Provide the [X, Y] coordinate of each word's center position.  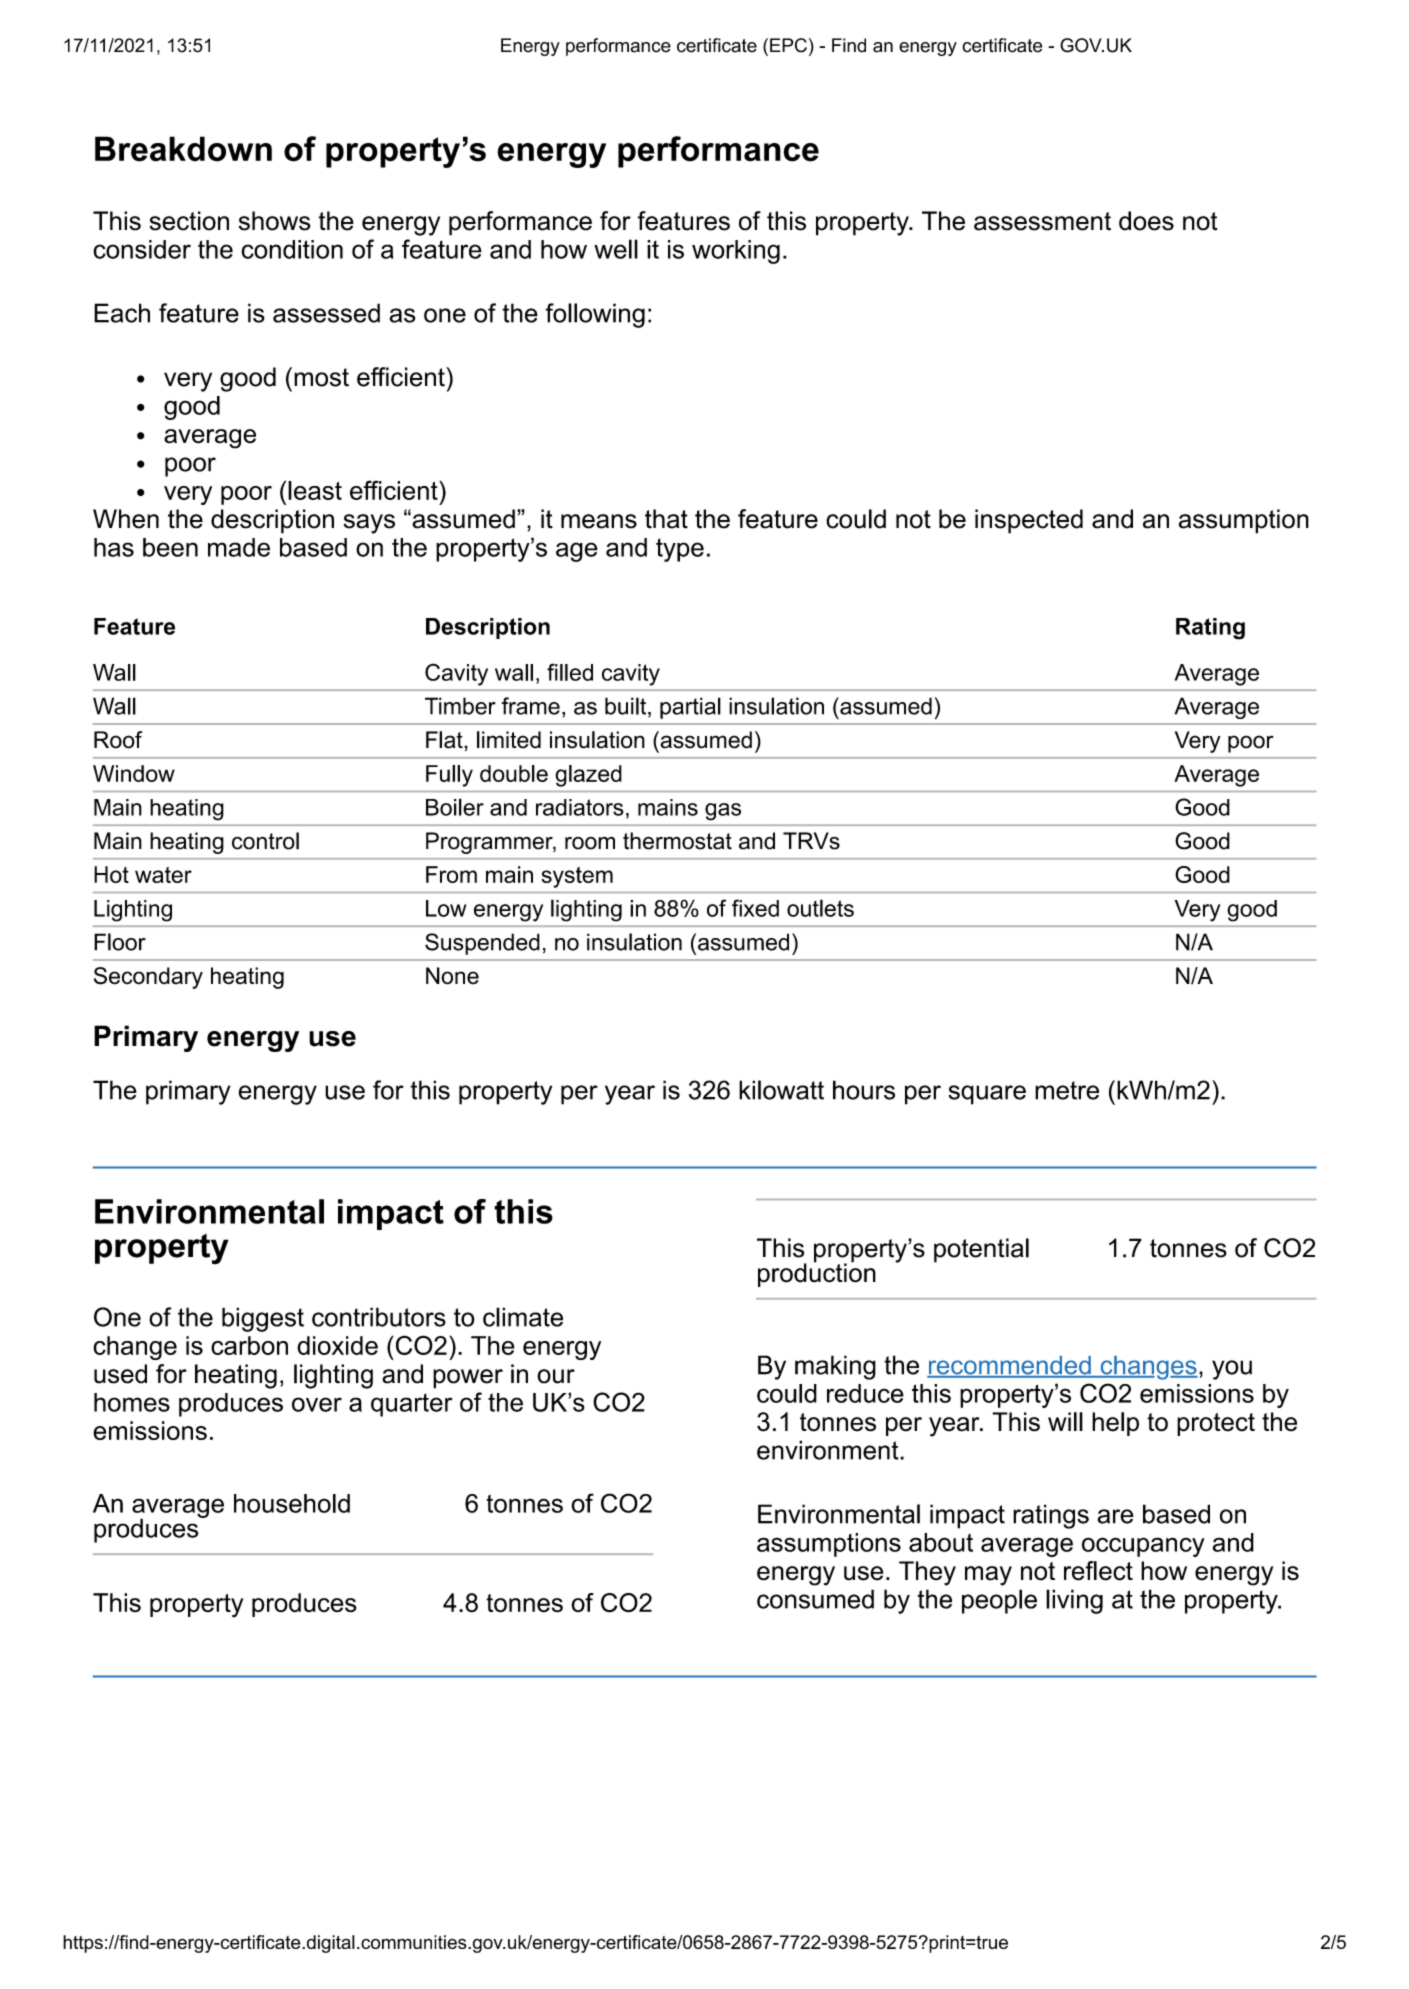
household [292, 1503]
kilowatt [781, 1090]
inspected [1029, 521]
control [265, 841]
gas [723, 812]
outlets [820, 908]
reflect [1098, 1571]
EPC [788, 45]
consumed [815, 1599]
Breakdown [183, 149]
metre [1067, 1090]
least [315, 490]
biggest [263, 1319]
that [666, 519]
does [1146, 221]
